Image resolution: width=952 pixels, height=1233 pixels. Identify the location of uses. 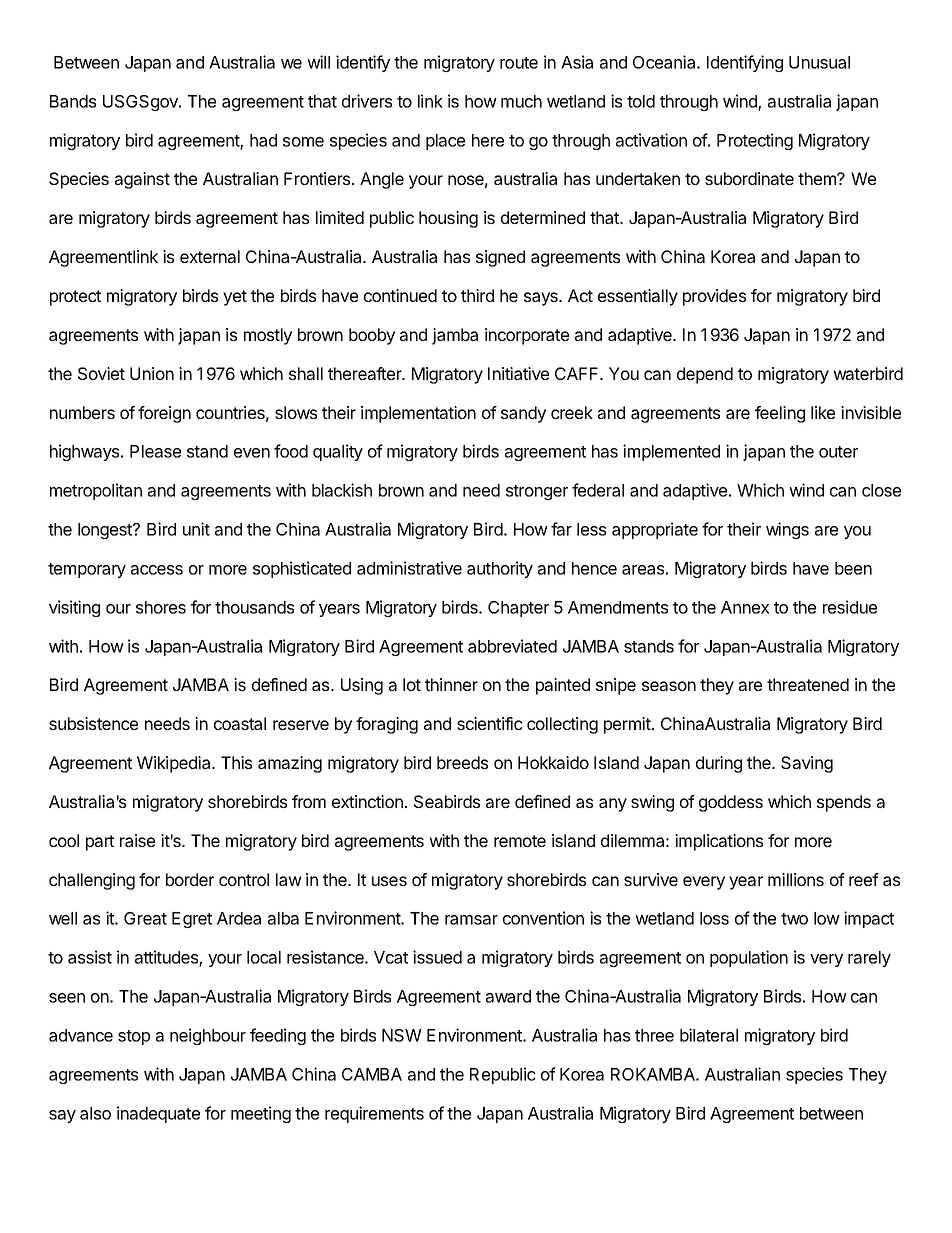
(389, 881).
